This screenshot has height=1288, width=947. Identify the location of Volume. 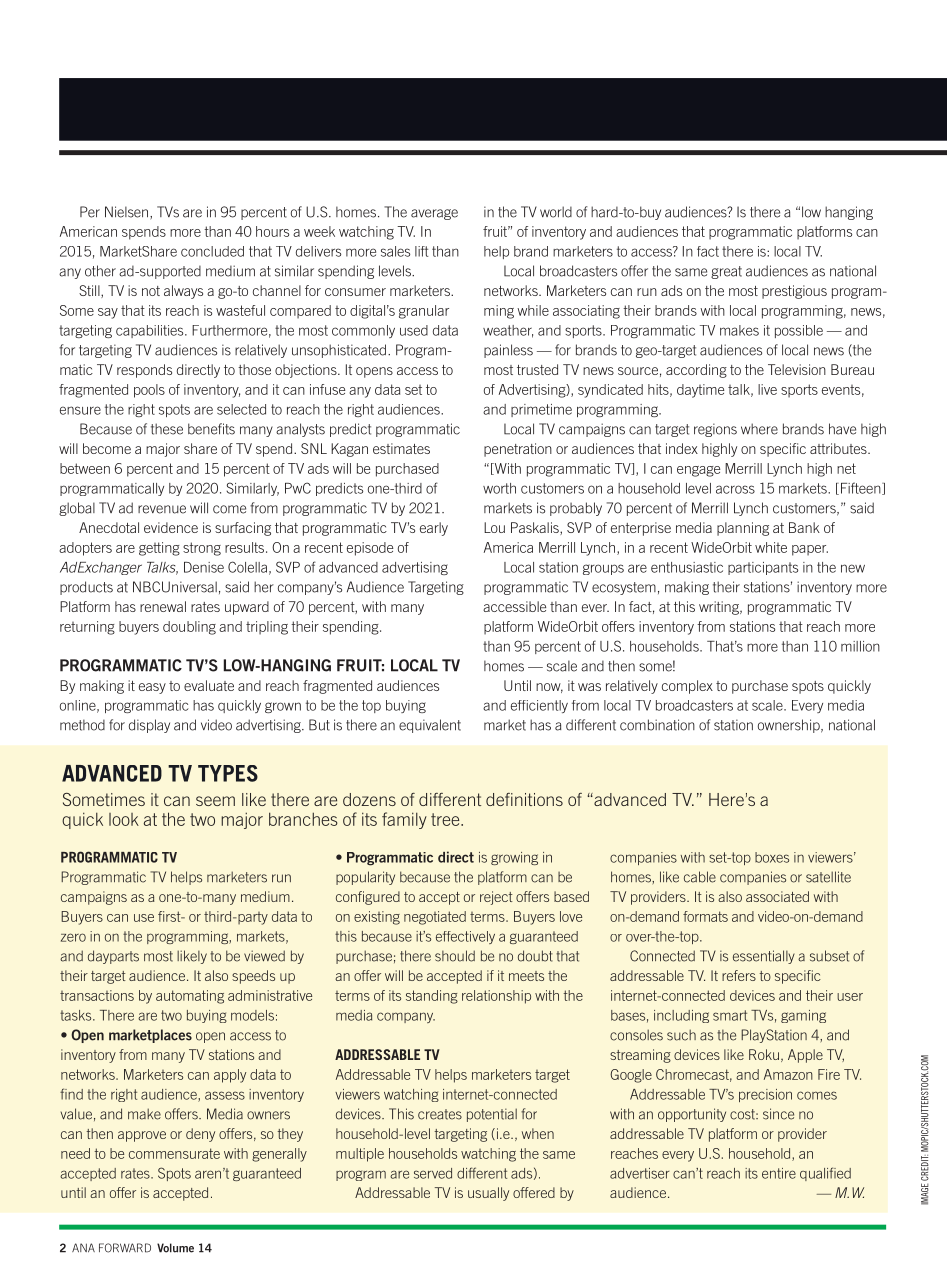
(175, 1248).
